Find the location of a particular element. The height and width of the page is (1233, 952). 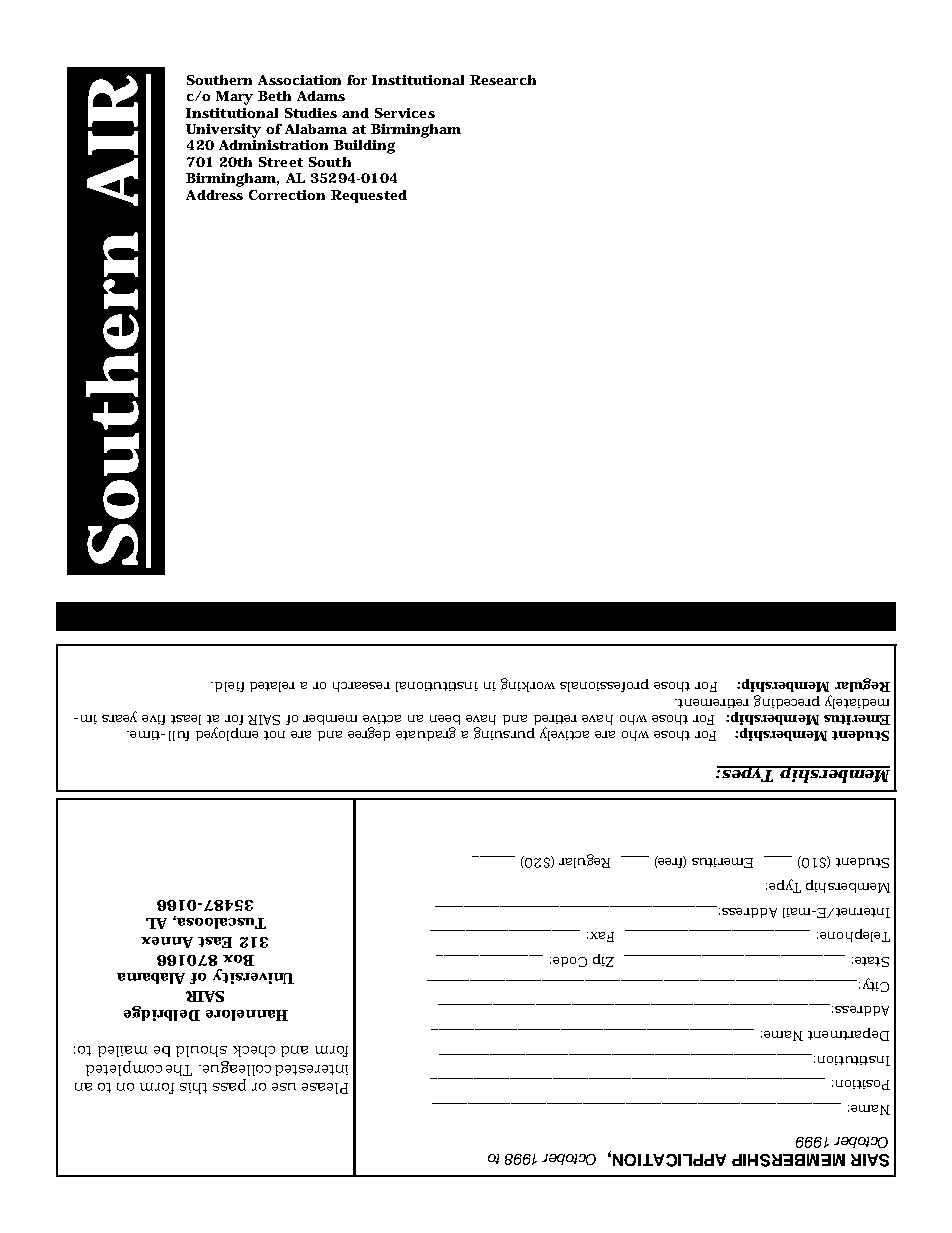

Adams is located at coordinates (321, 96).
